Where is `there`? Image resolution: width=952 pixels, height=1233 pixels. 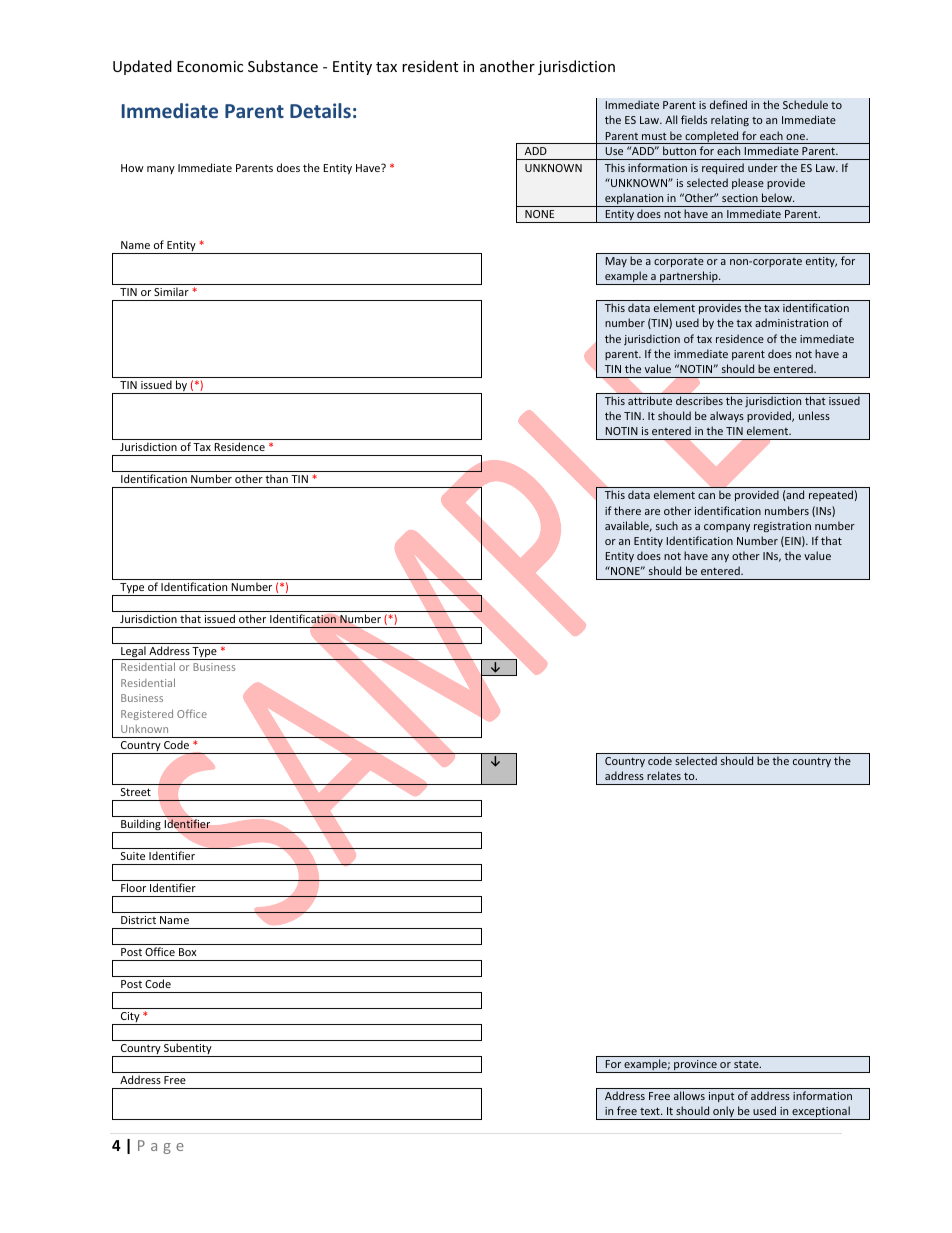 there is located at coordinates (627, 510).
